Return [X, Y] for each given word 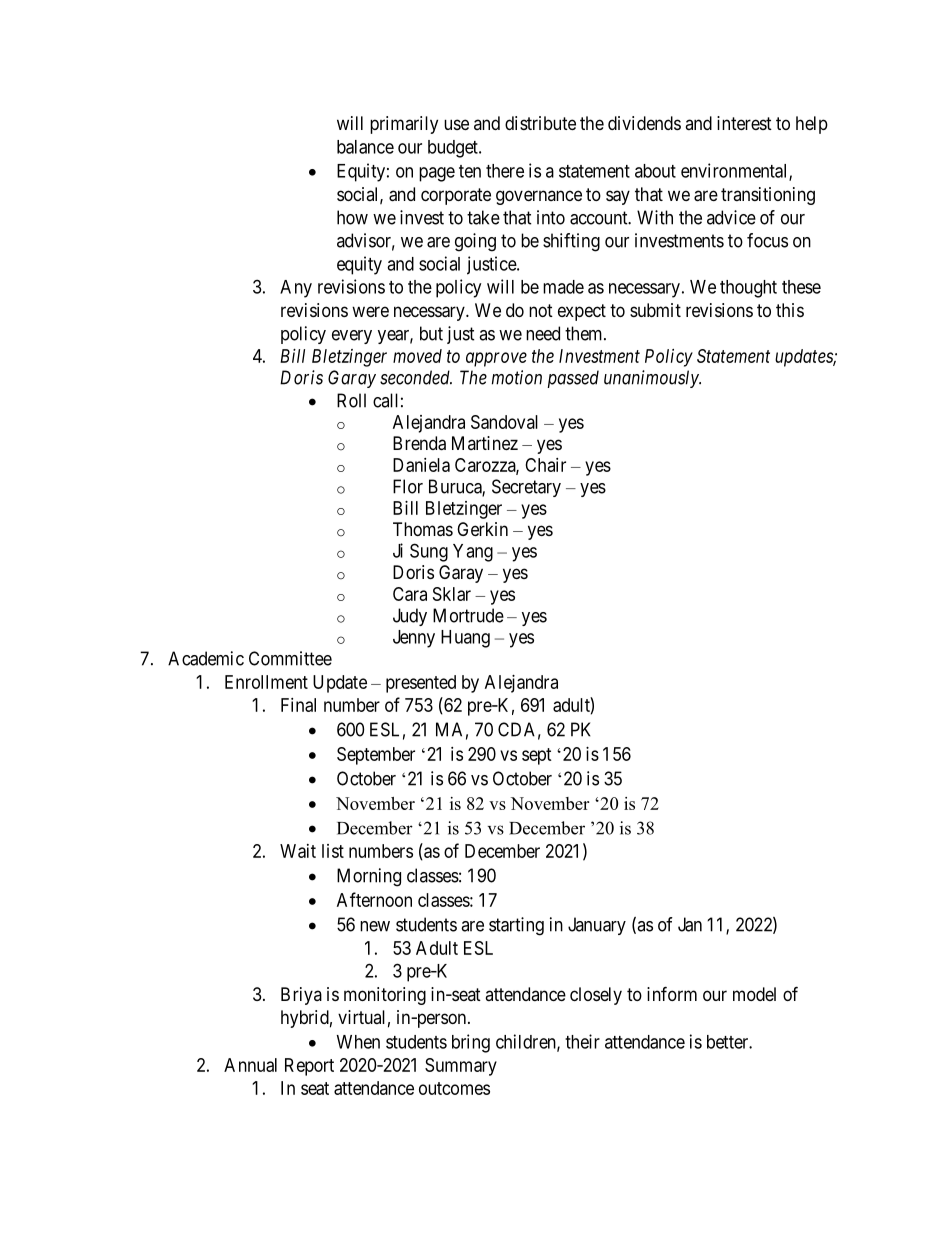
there [505, 171]
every [352, 337]
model [754, 994]
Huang [465, 639]
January [597, 926]
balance [365, 147]
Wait [298, 851]
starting [516, 926]
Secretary [526, 488]
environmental [735, 171]
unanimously [652, 379]
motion [517, 377]
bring [471, 1043]
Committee [290, 658]
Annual [250, 1065]
